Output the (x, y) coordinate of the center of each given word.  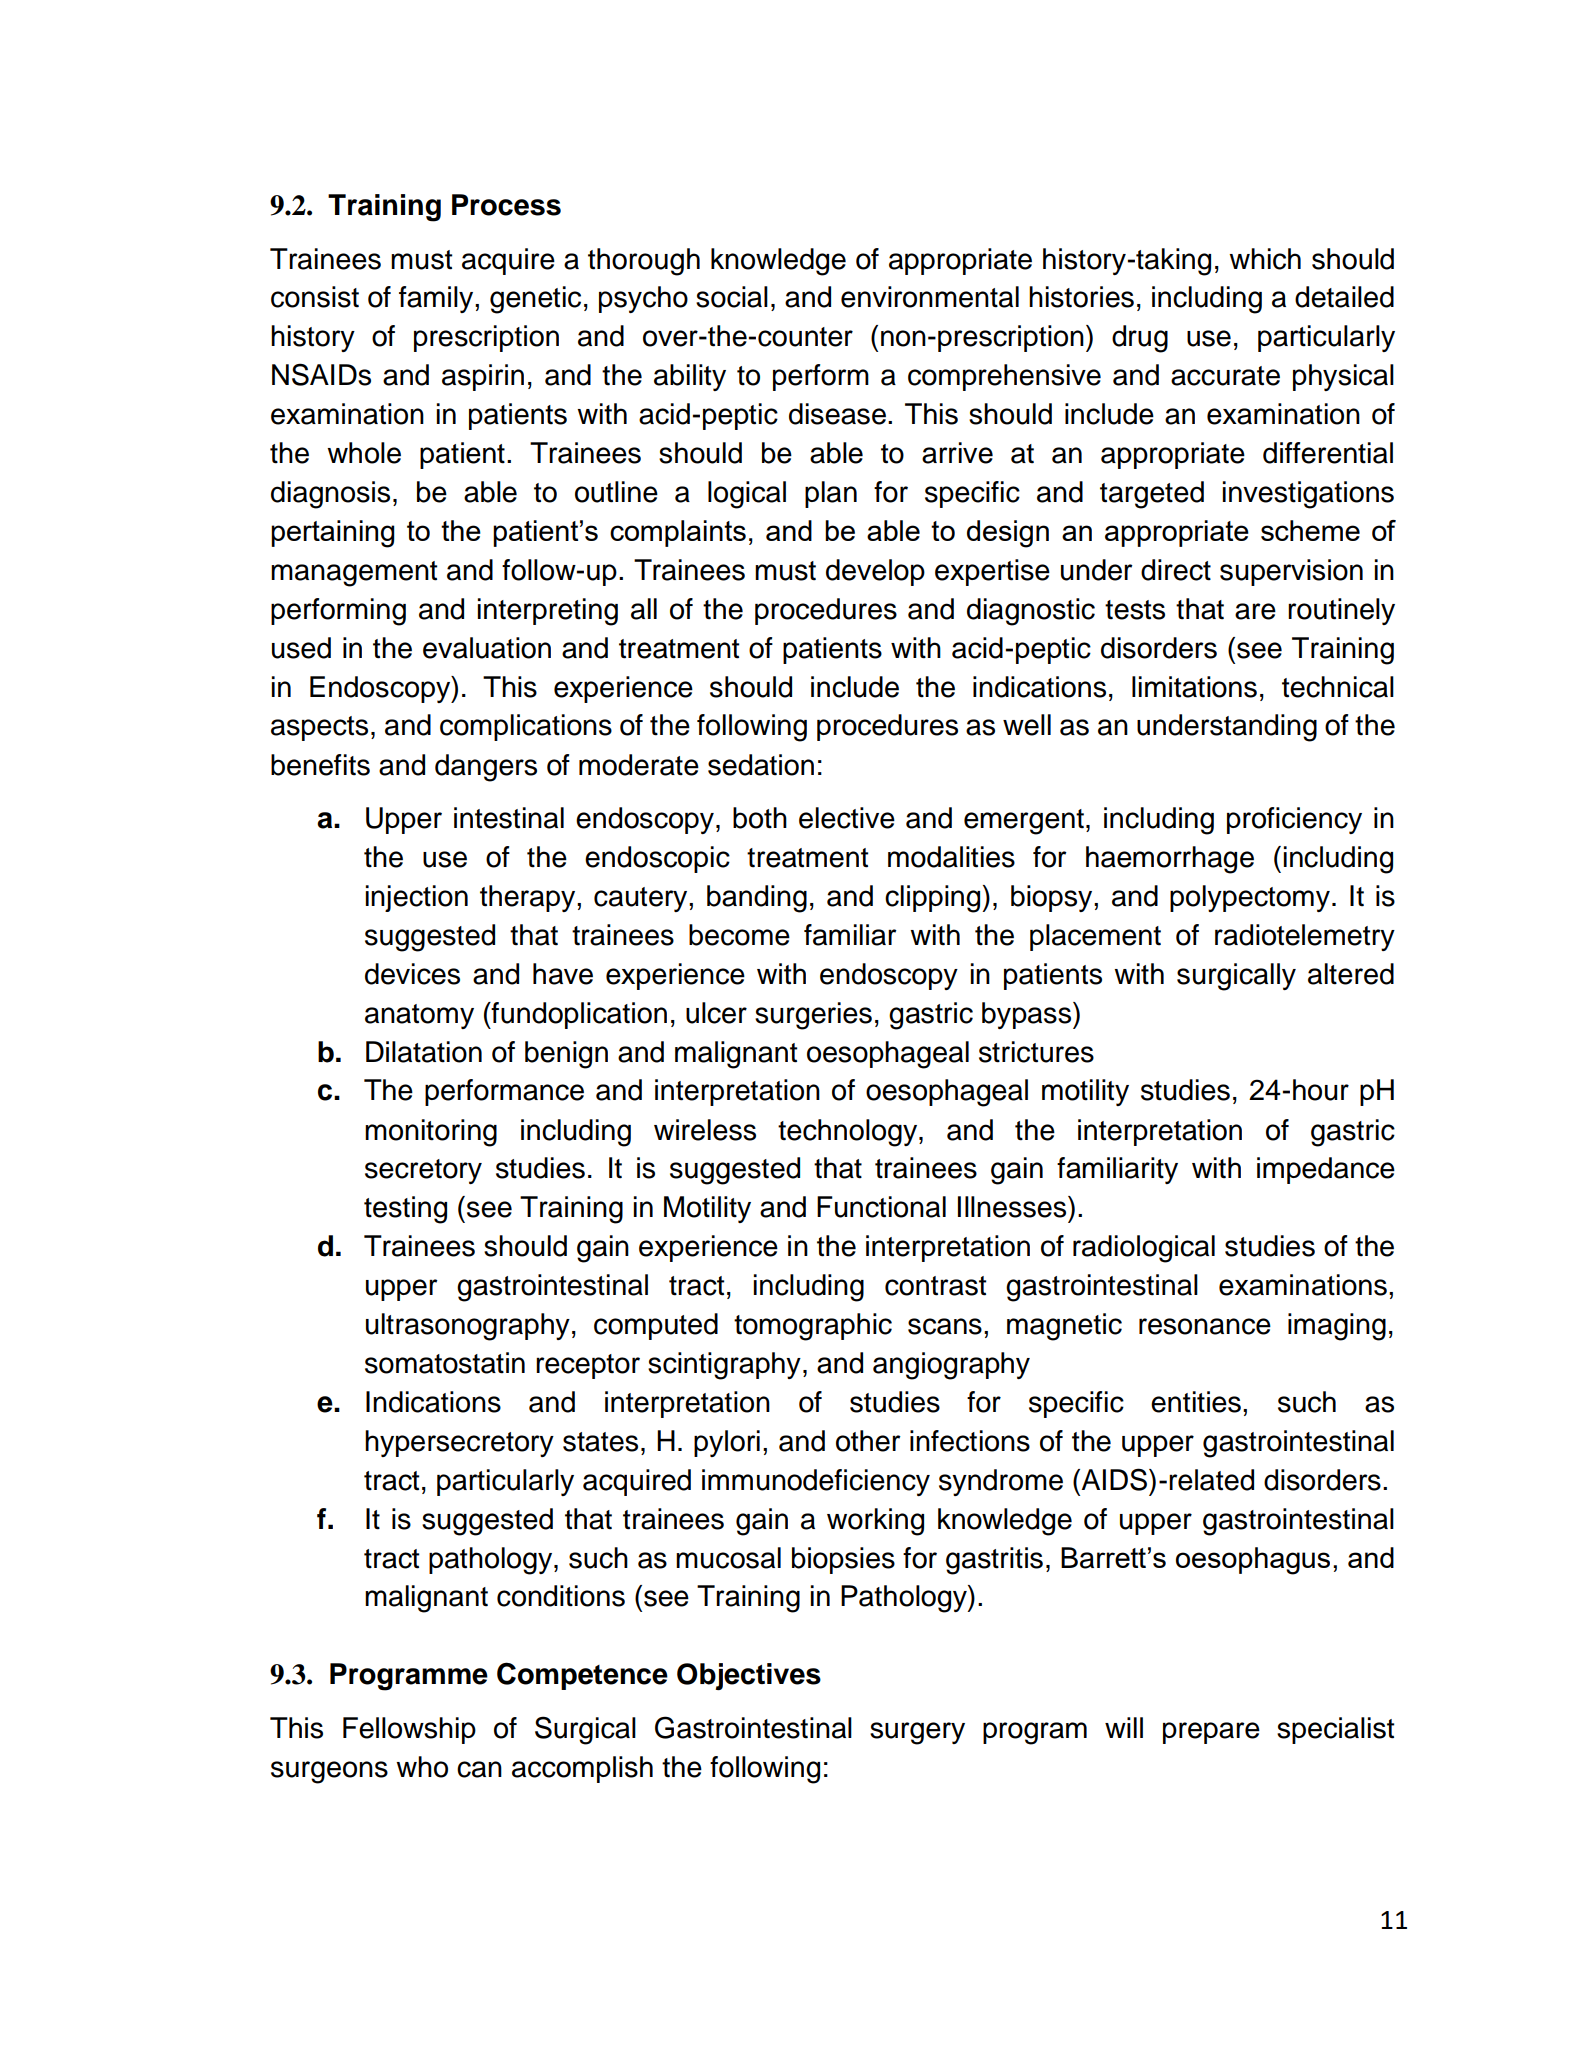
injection (416, 898)
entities (1196, 1402)
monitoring (431, 1133)
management (354, 574)
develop (875, 572)
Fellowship (409, 1730)
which (1265, 259)
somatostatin (445, 1363)
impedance (1326, 1170)
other (868, 1441)
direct (1176, 570)
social (732, 297)
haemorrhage (1170, 860)
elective (847, 818)
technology (849, 1133)
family (437, 299)
